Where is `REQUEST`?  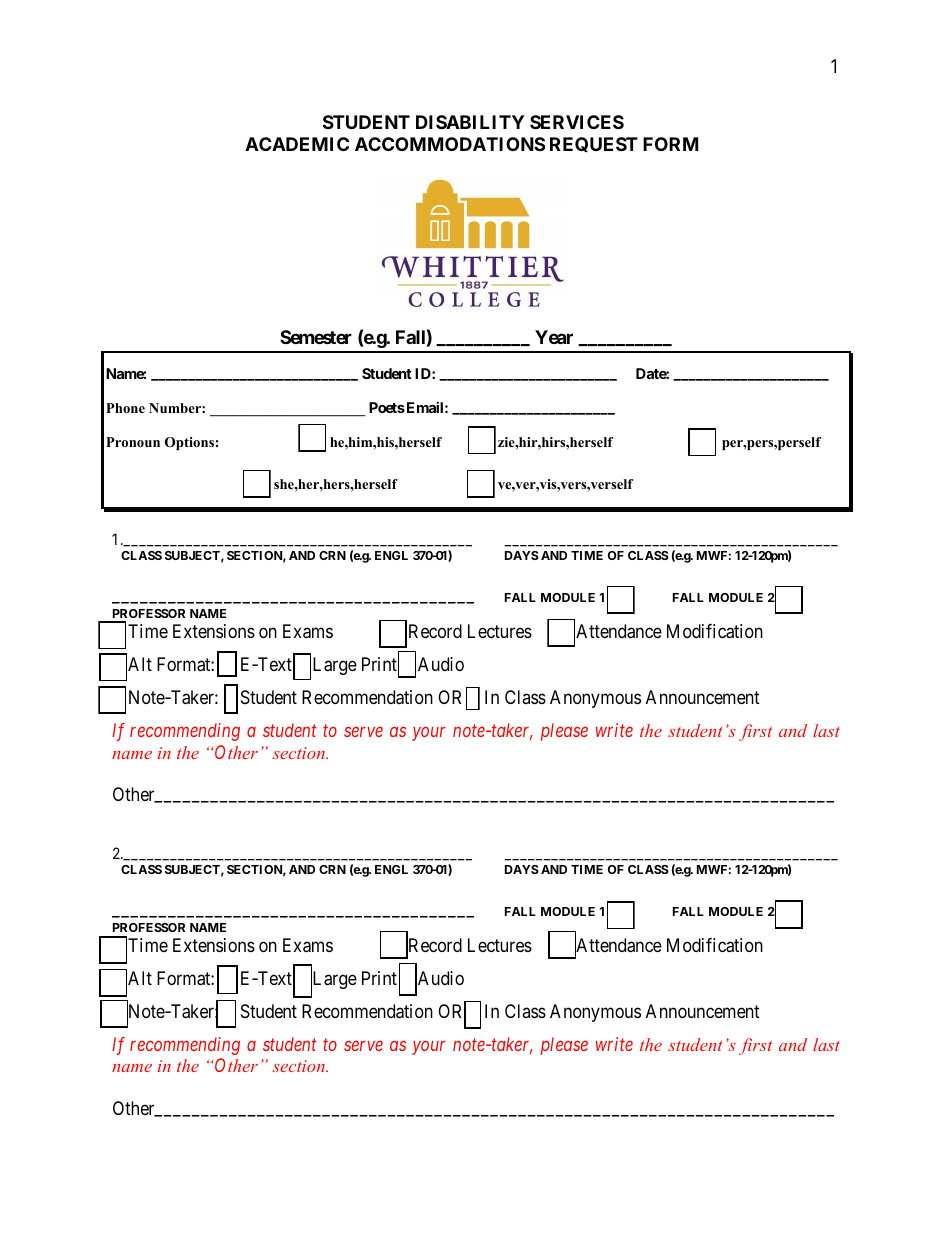
REQUEST is located at coordinates (594, 144).
